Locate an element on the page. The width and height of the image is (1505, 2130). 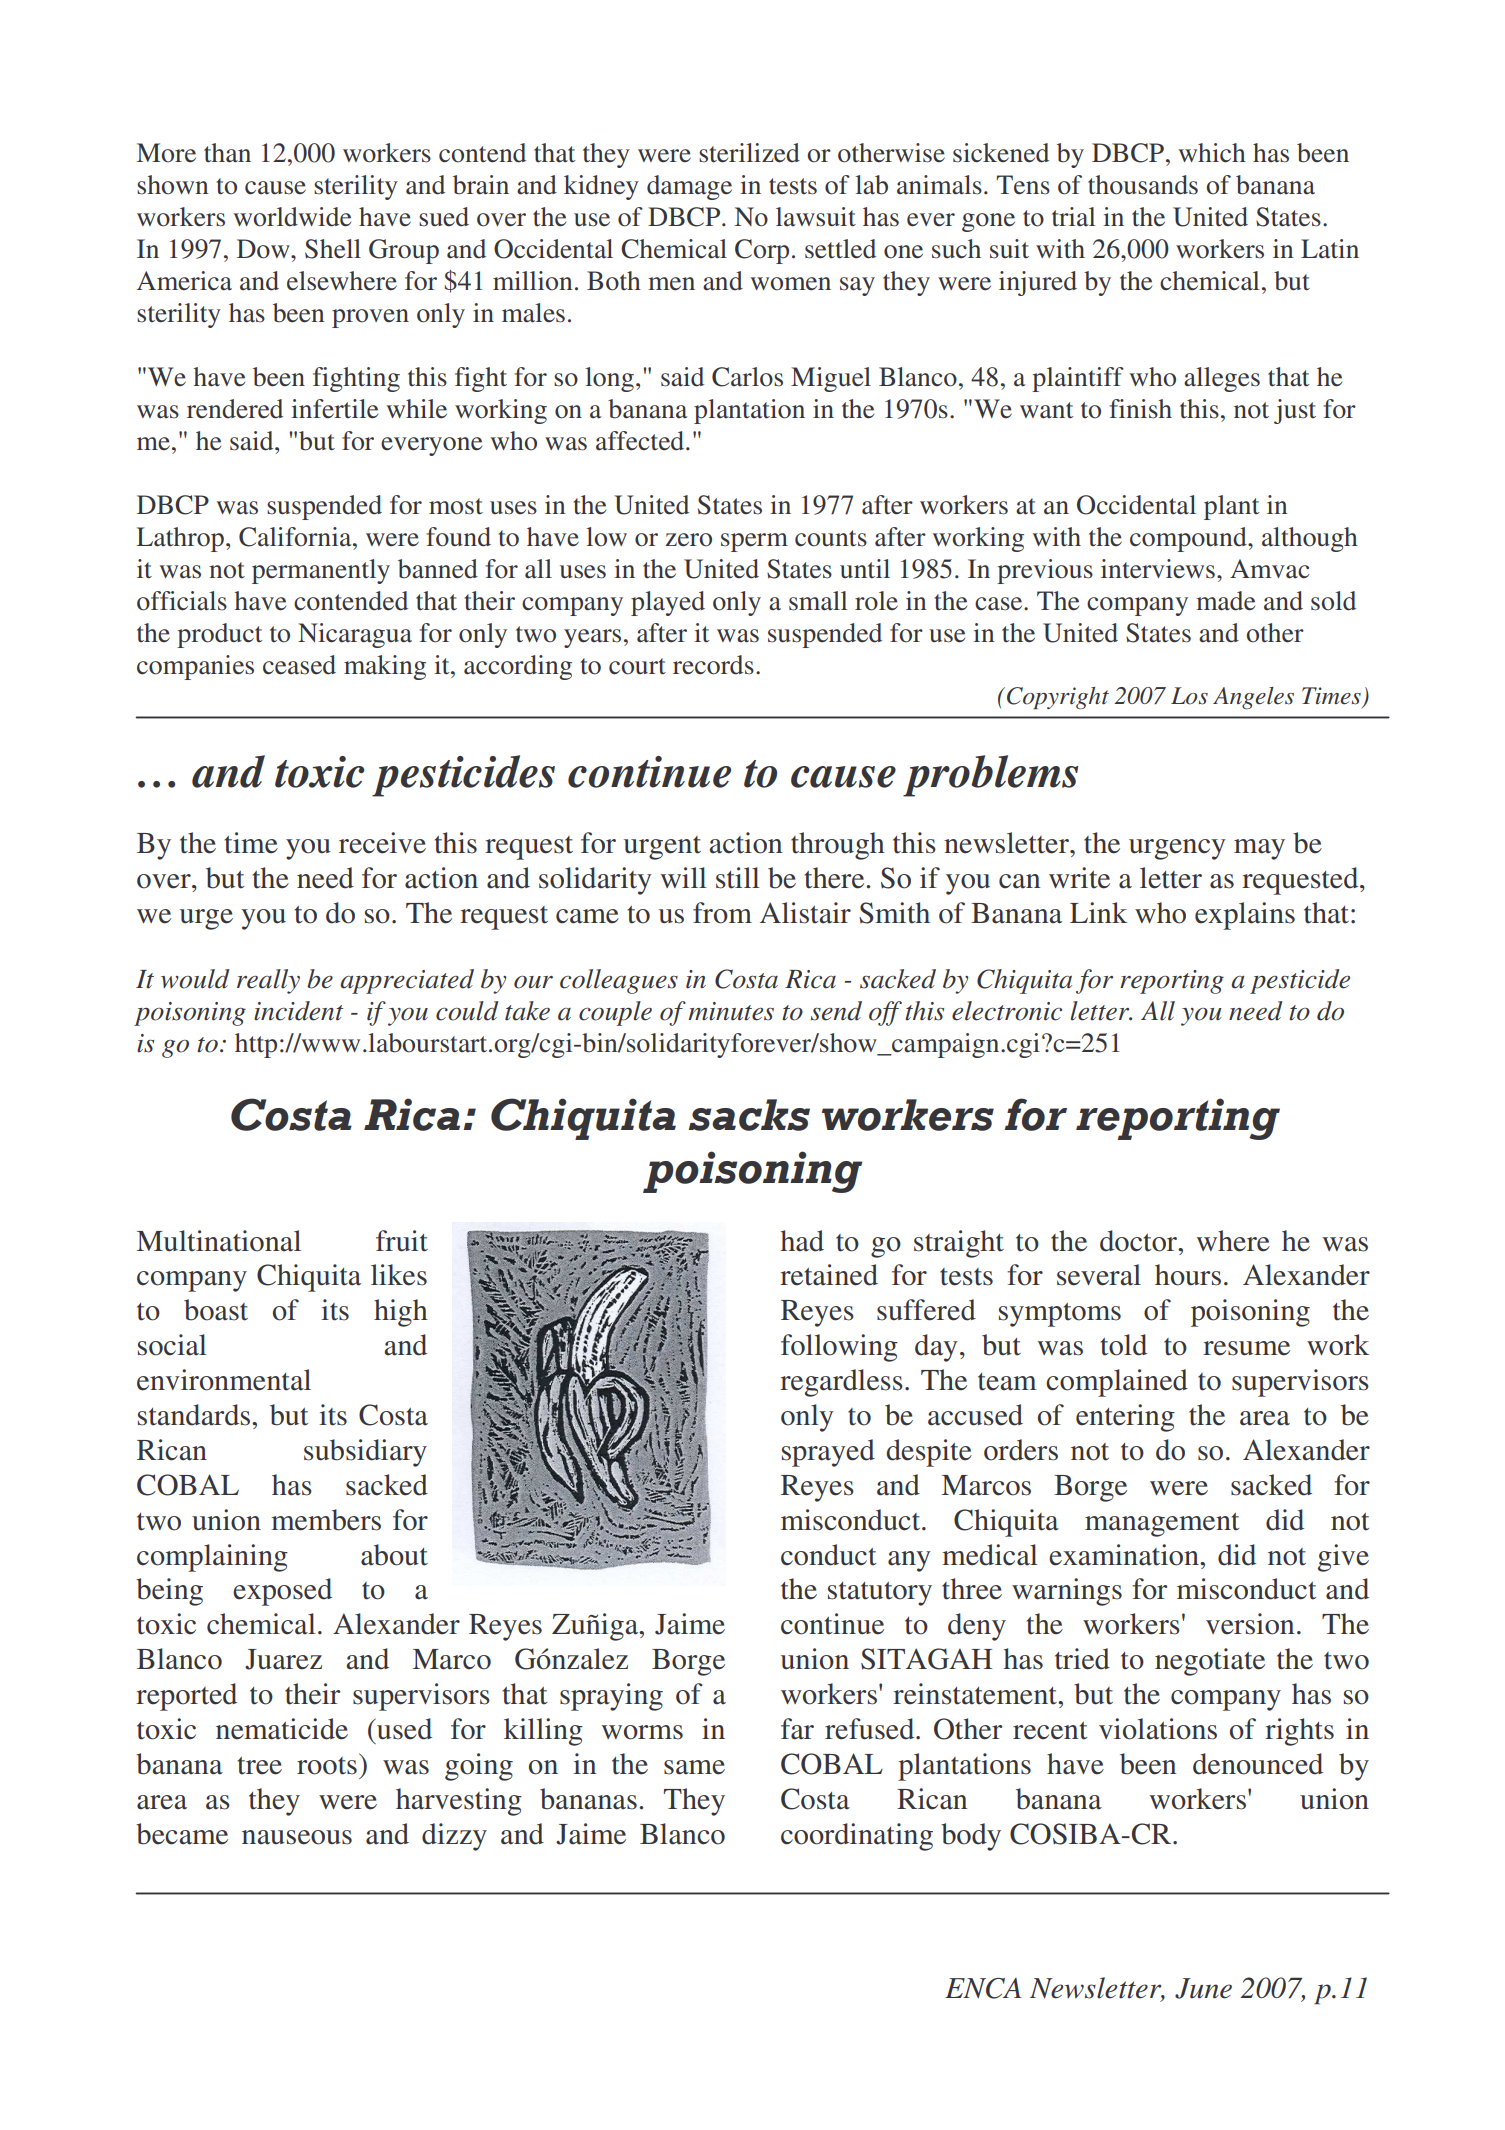
reporting is located at coordinates (1172, 982).
